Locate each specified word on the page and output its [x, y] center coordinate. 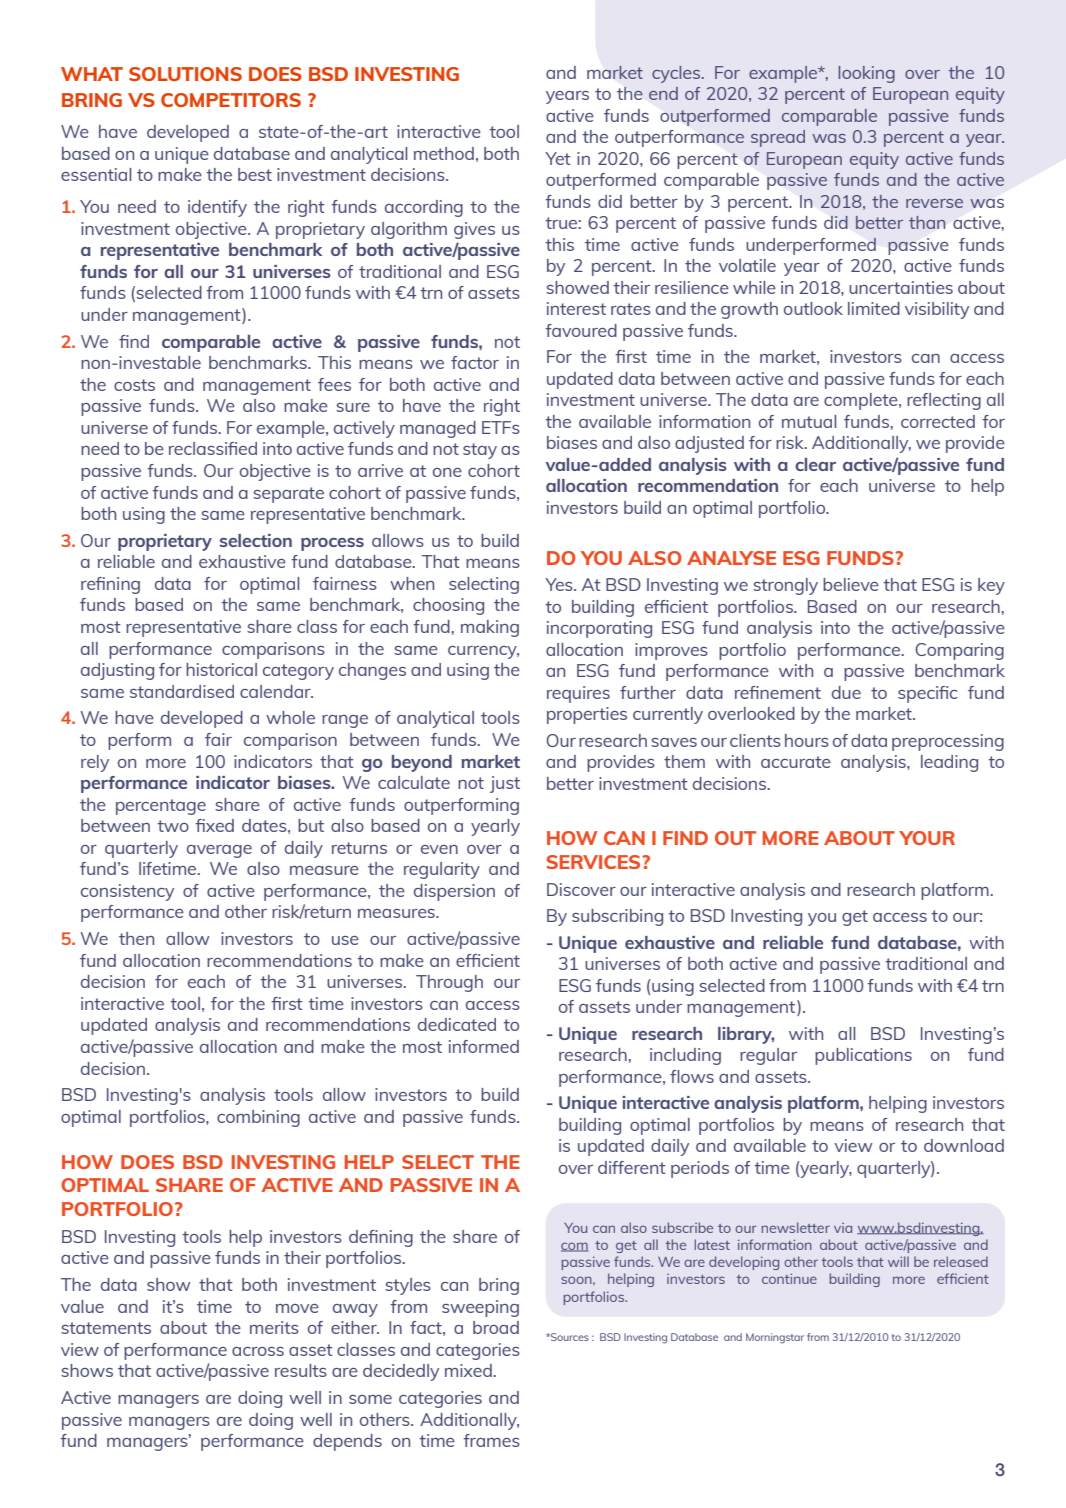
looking [866, 74]
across [258, 1351]
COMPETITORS [231, 100]
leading [949, 763]
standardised [182, 691]
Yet [558, 158]
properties [587, 715]
